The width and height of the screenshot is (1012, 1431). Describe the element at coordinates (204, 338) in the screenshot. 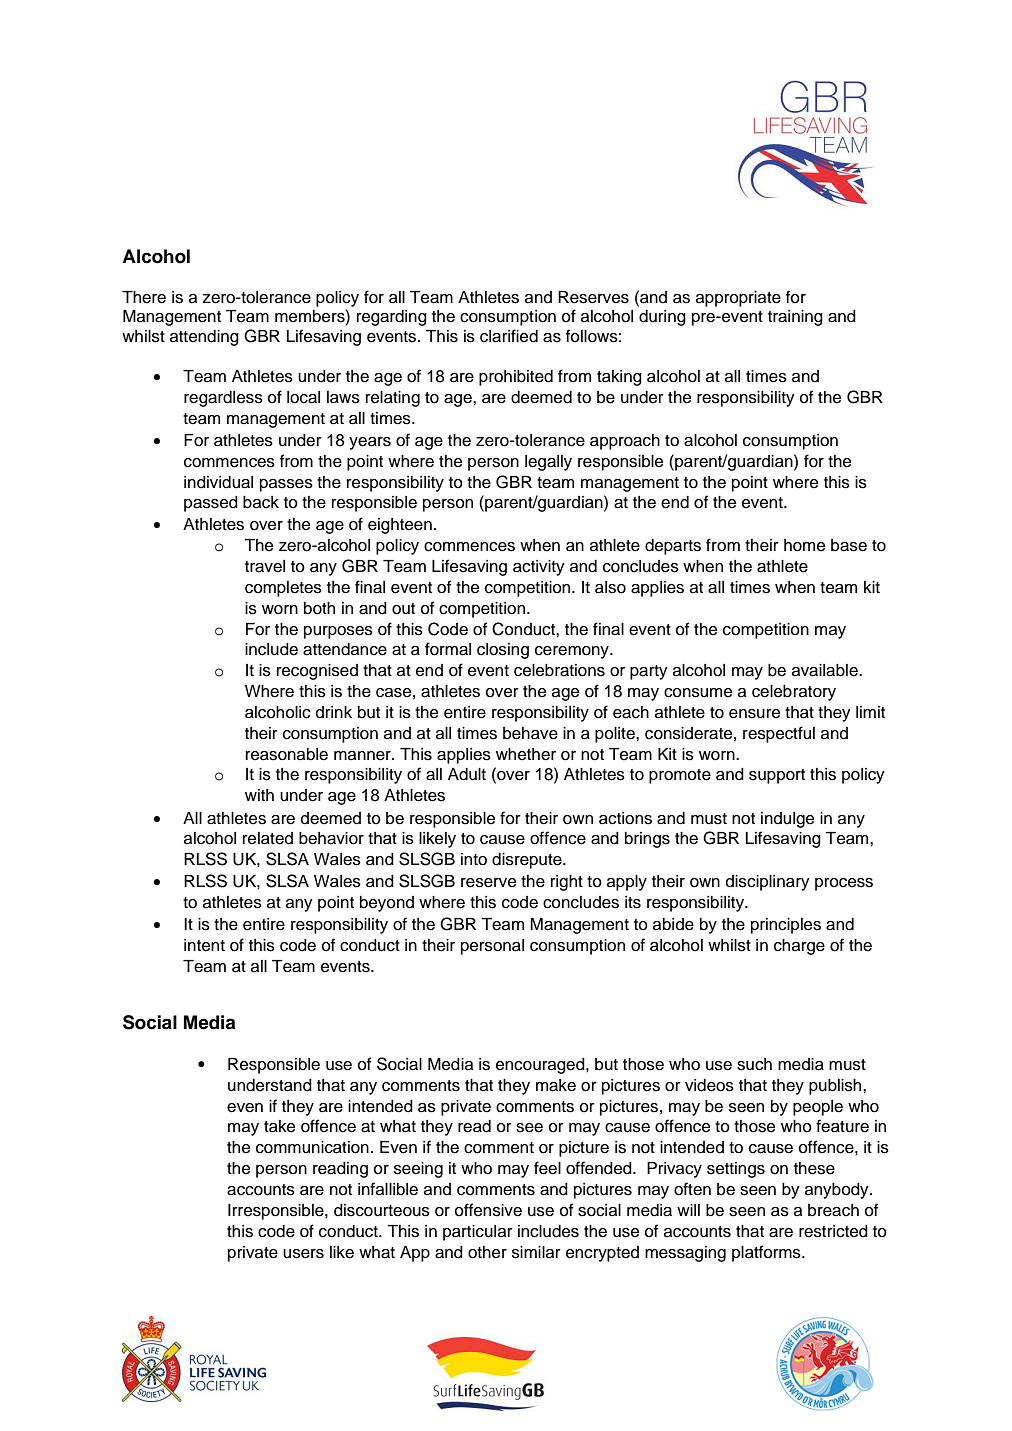

I see `attending` at that location.
